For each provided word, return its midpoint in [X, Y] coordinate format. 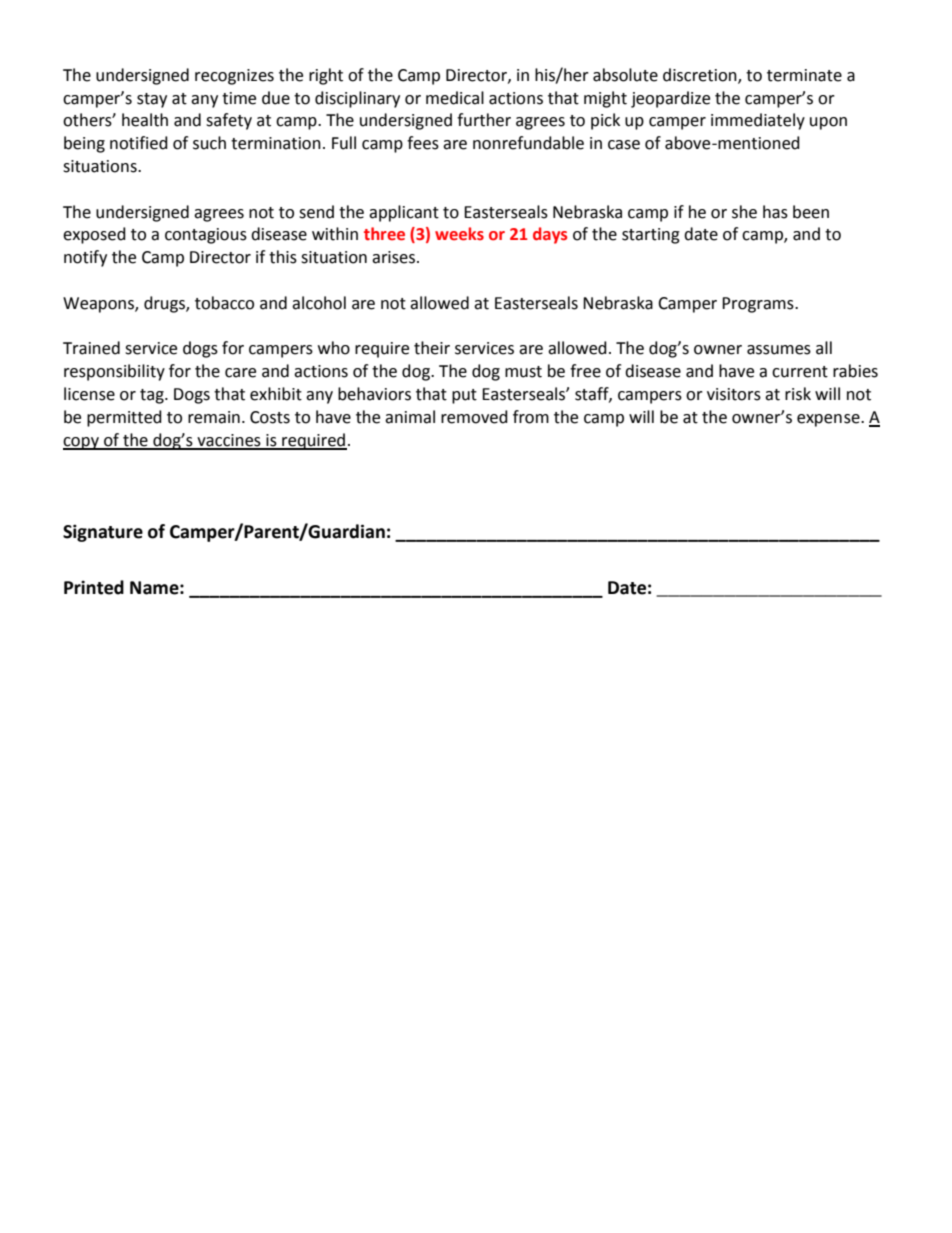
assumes [779, 350]
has [775, 212]
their [432, 348]
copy [82, 443]
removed [474, 417]
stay [152, 100]
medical [455, 98]
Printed [94, 587]
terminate [804, 75]
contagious [206, 236]
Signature [103, 533]
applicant [404, 213]
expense [829, 420]
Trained [91, 348]
